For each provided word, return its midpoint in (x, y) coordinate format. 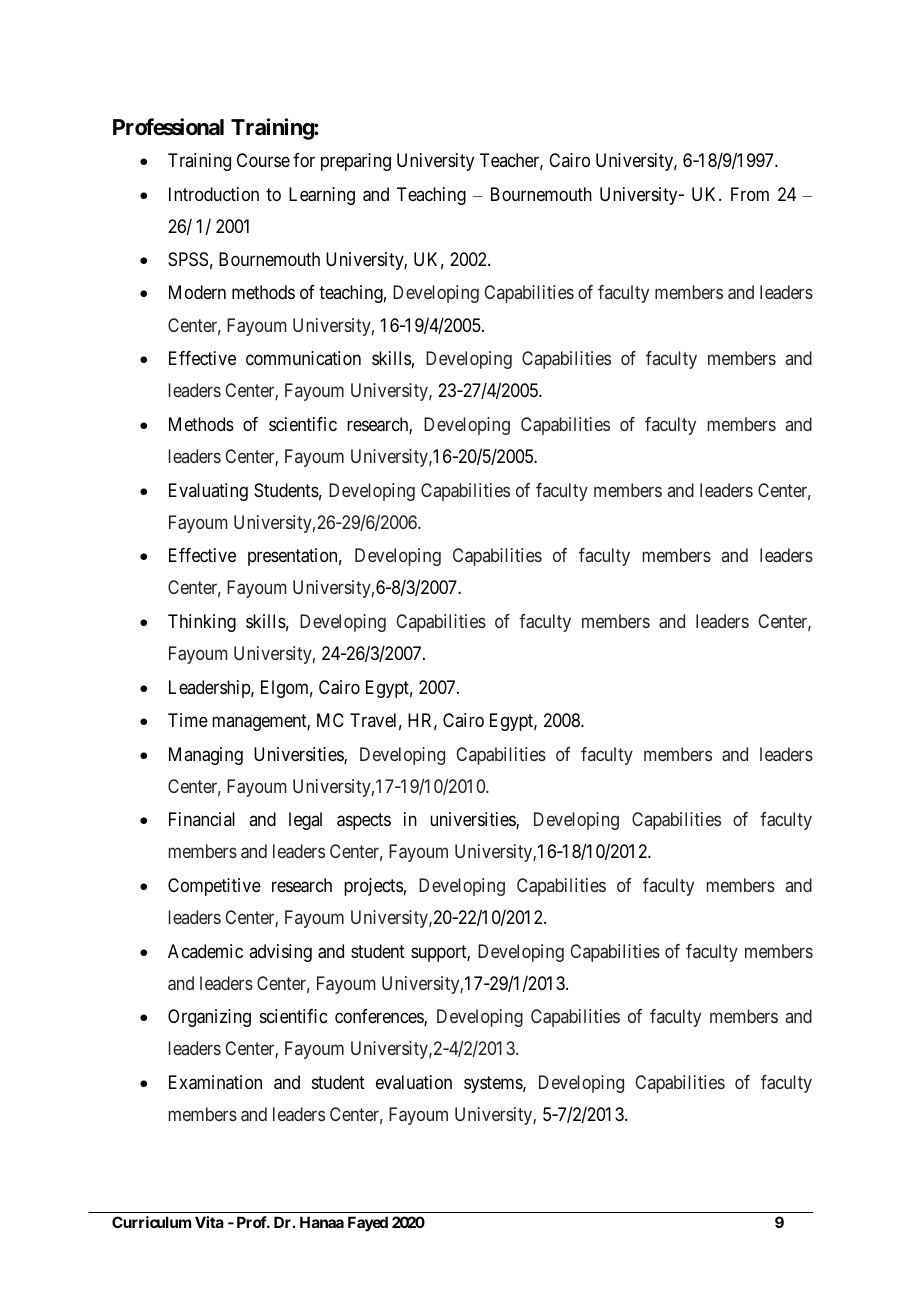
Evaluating (208, 492)
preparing (356, 162)
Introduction (214, 194)
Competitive (214, 887)
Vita (209, 1222)
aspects (364, 821)
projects (373, 887)
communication (303, 358)
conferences (380, 1017)
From (750, 194)
